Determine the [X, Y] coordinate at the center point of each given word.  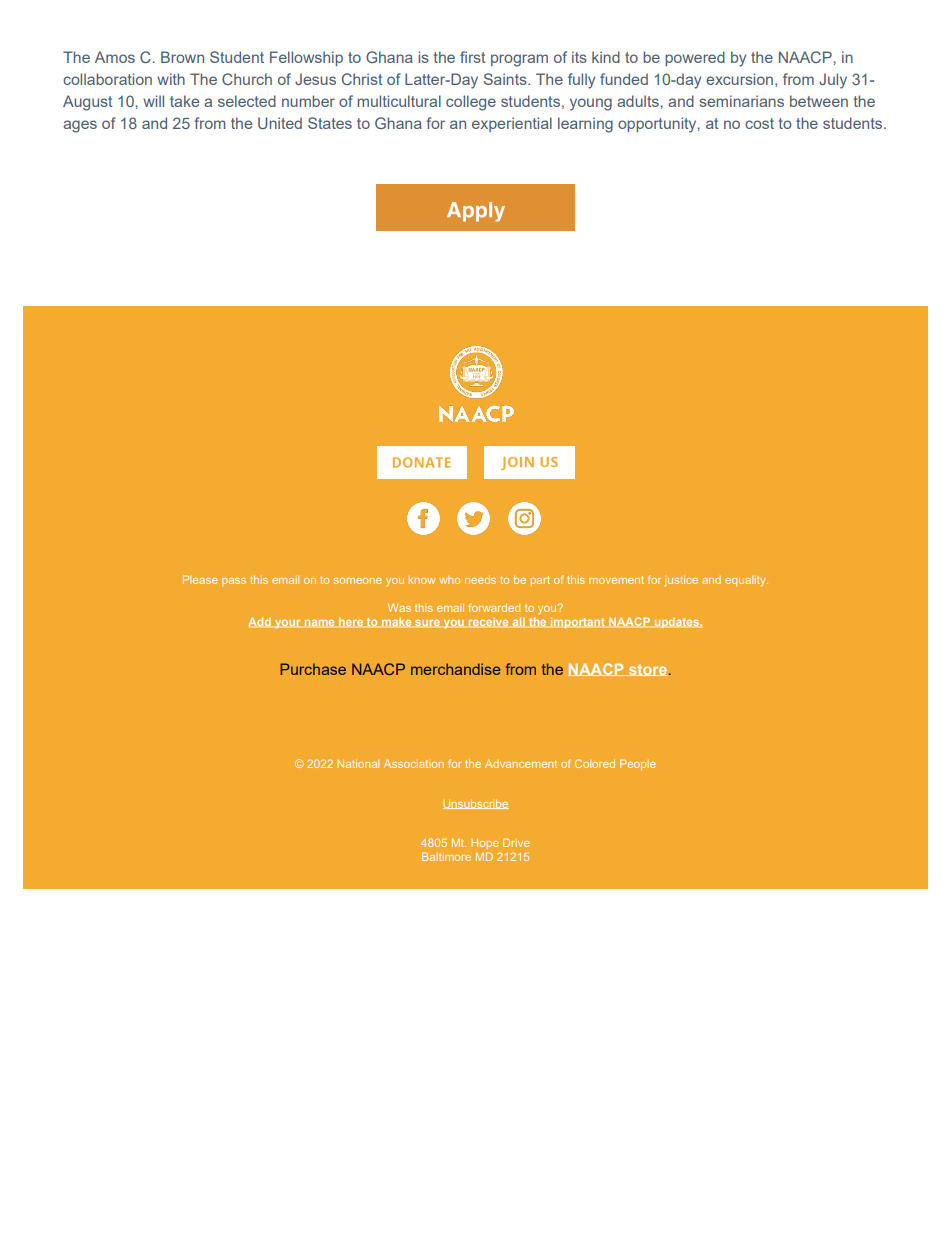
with [171, 79]
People [638, 764]
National [358, 763]
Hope [485, 843]
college [471, 103]
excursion [739, 79]
